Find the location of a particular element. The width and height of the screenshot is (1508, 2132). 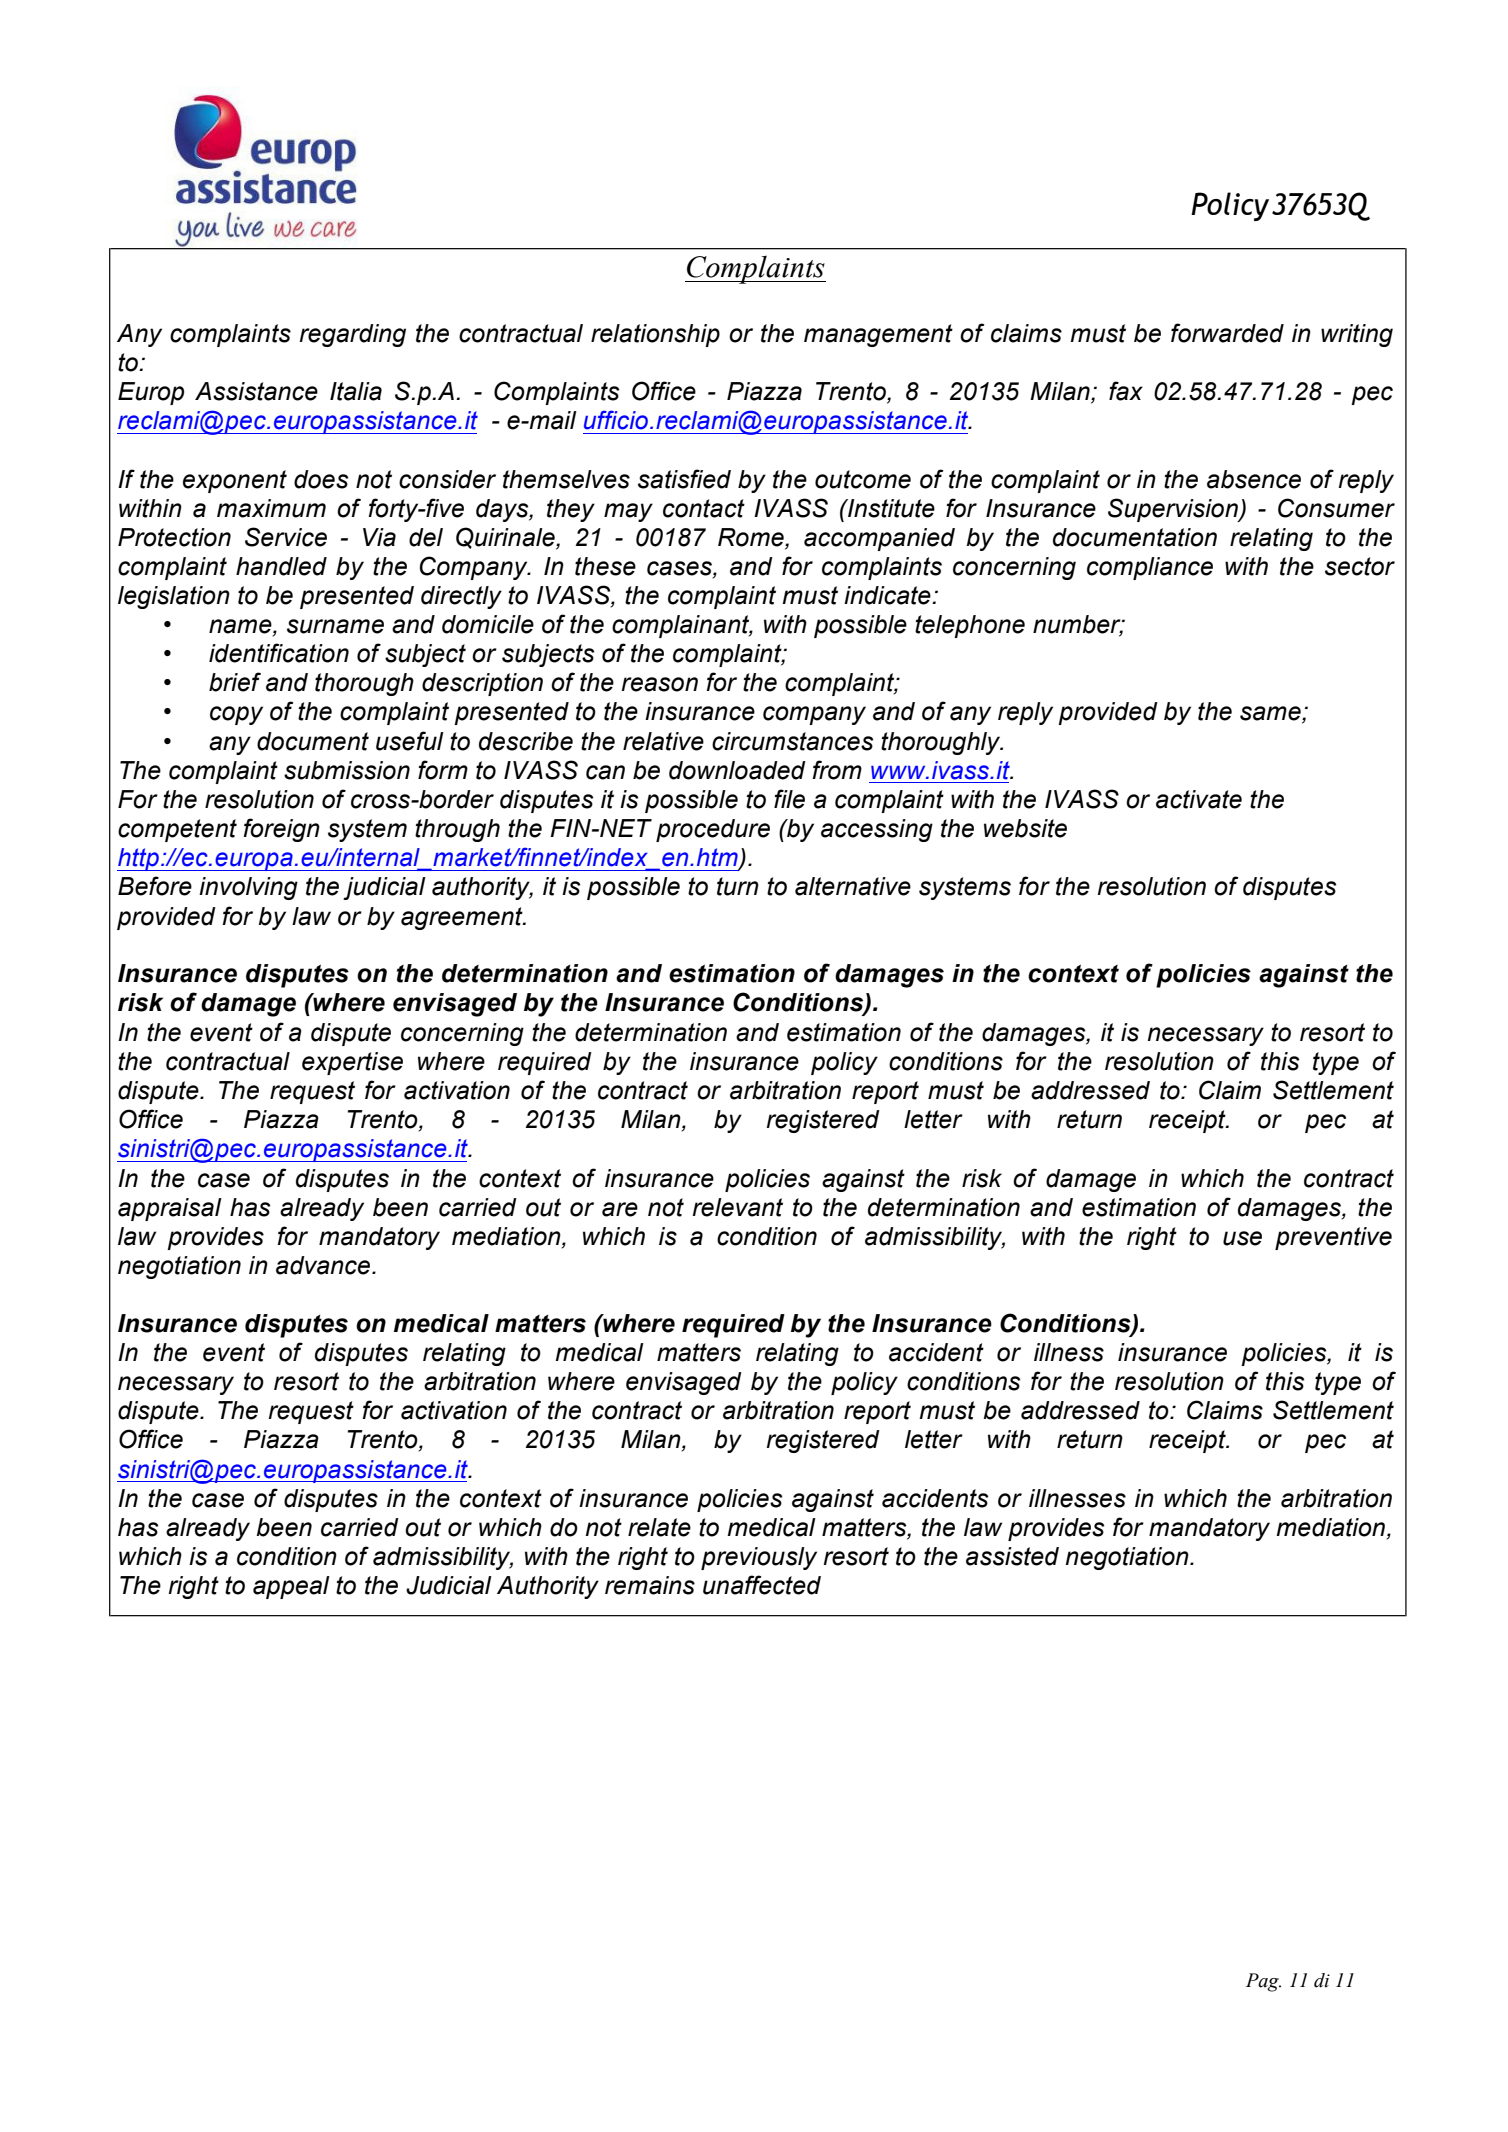

Italia is located at coordinates (356, 391).
